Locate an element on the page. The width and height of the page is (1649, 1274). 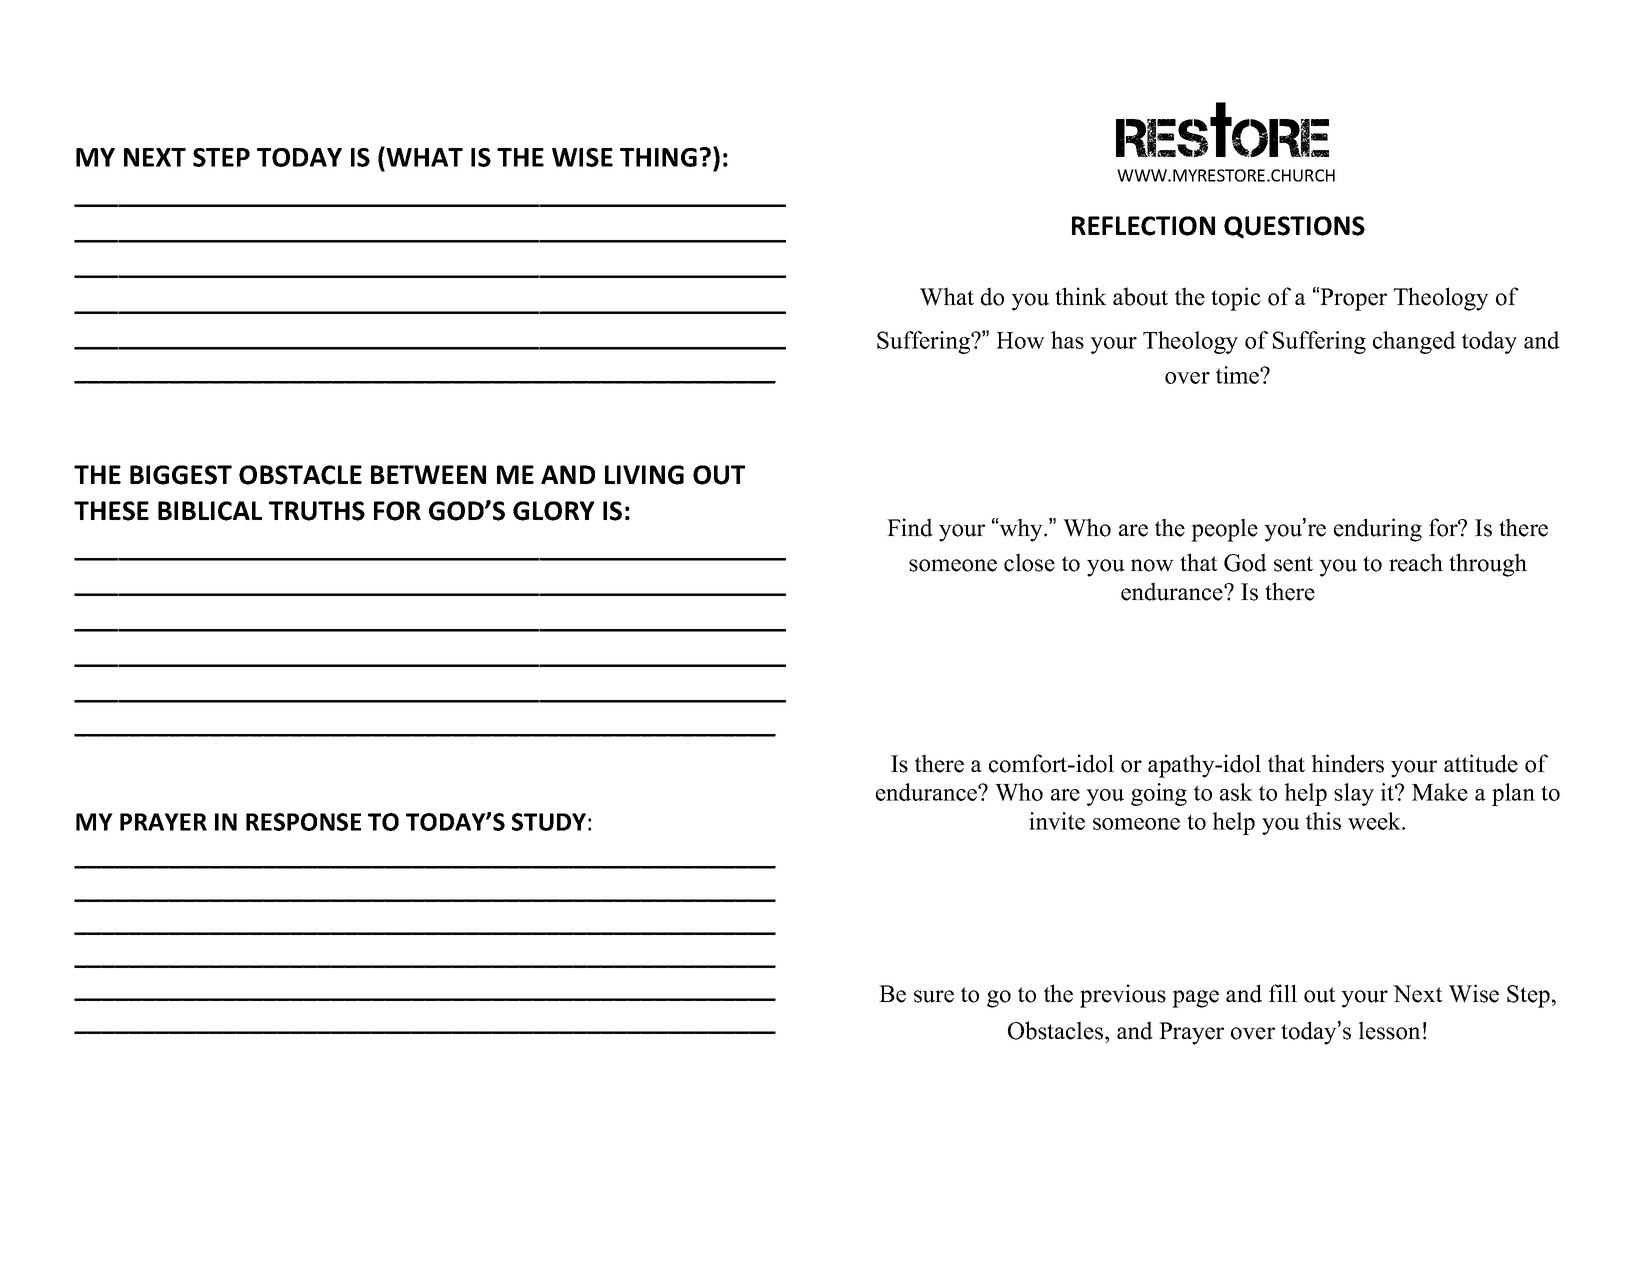
LIVING is located at coordinates (644, 475).
